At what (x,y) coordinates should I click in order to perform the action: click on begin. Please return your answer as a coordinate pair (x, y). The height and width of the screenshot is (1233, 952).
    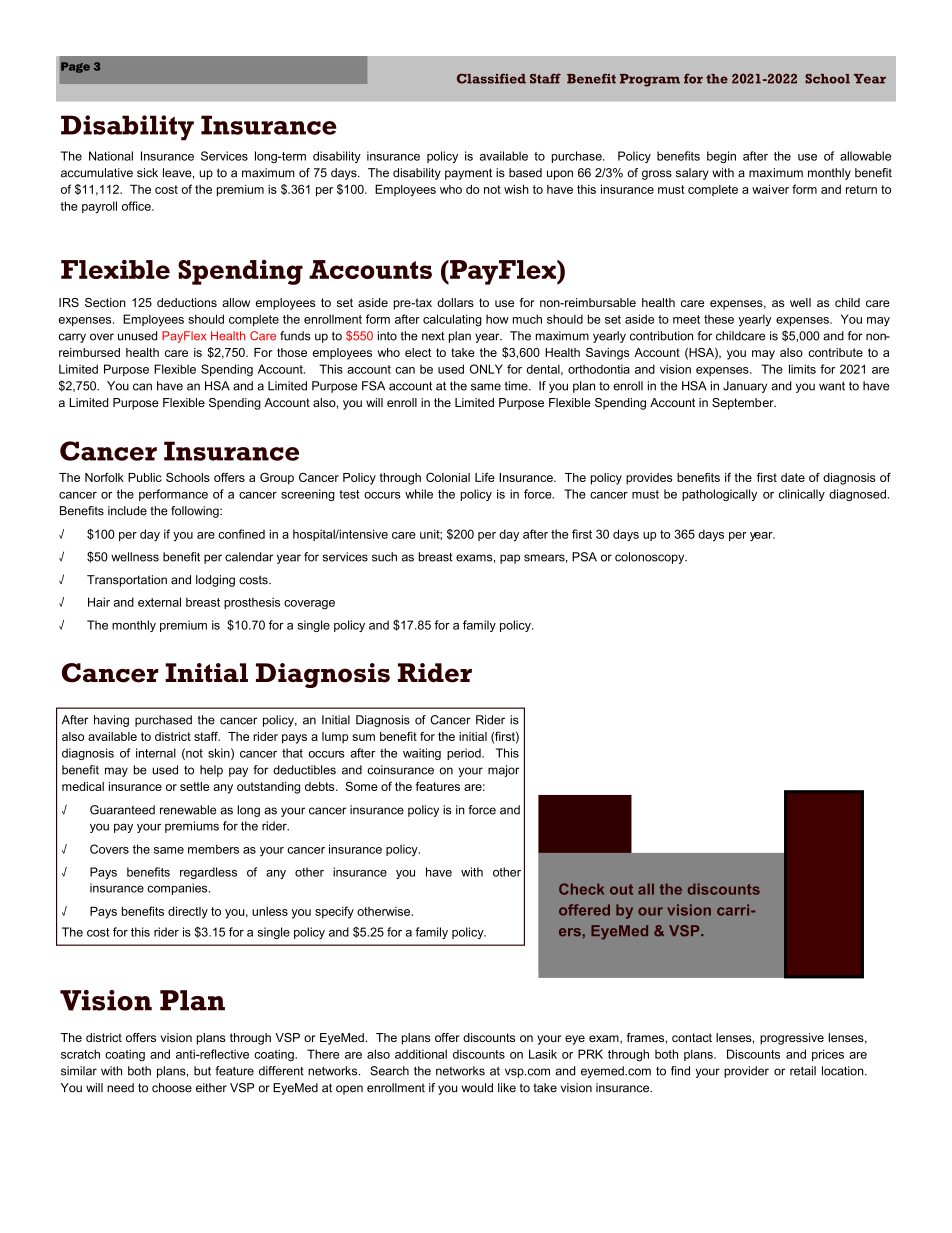
    Looking at the image, I should click on (721, 157).
